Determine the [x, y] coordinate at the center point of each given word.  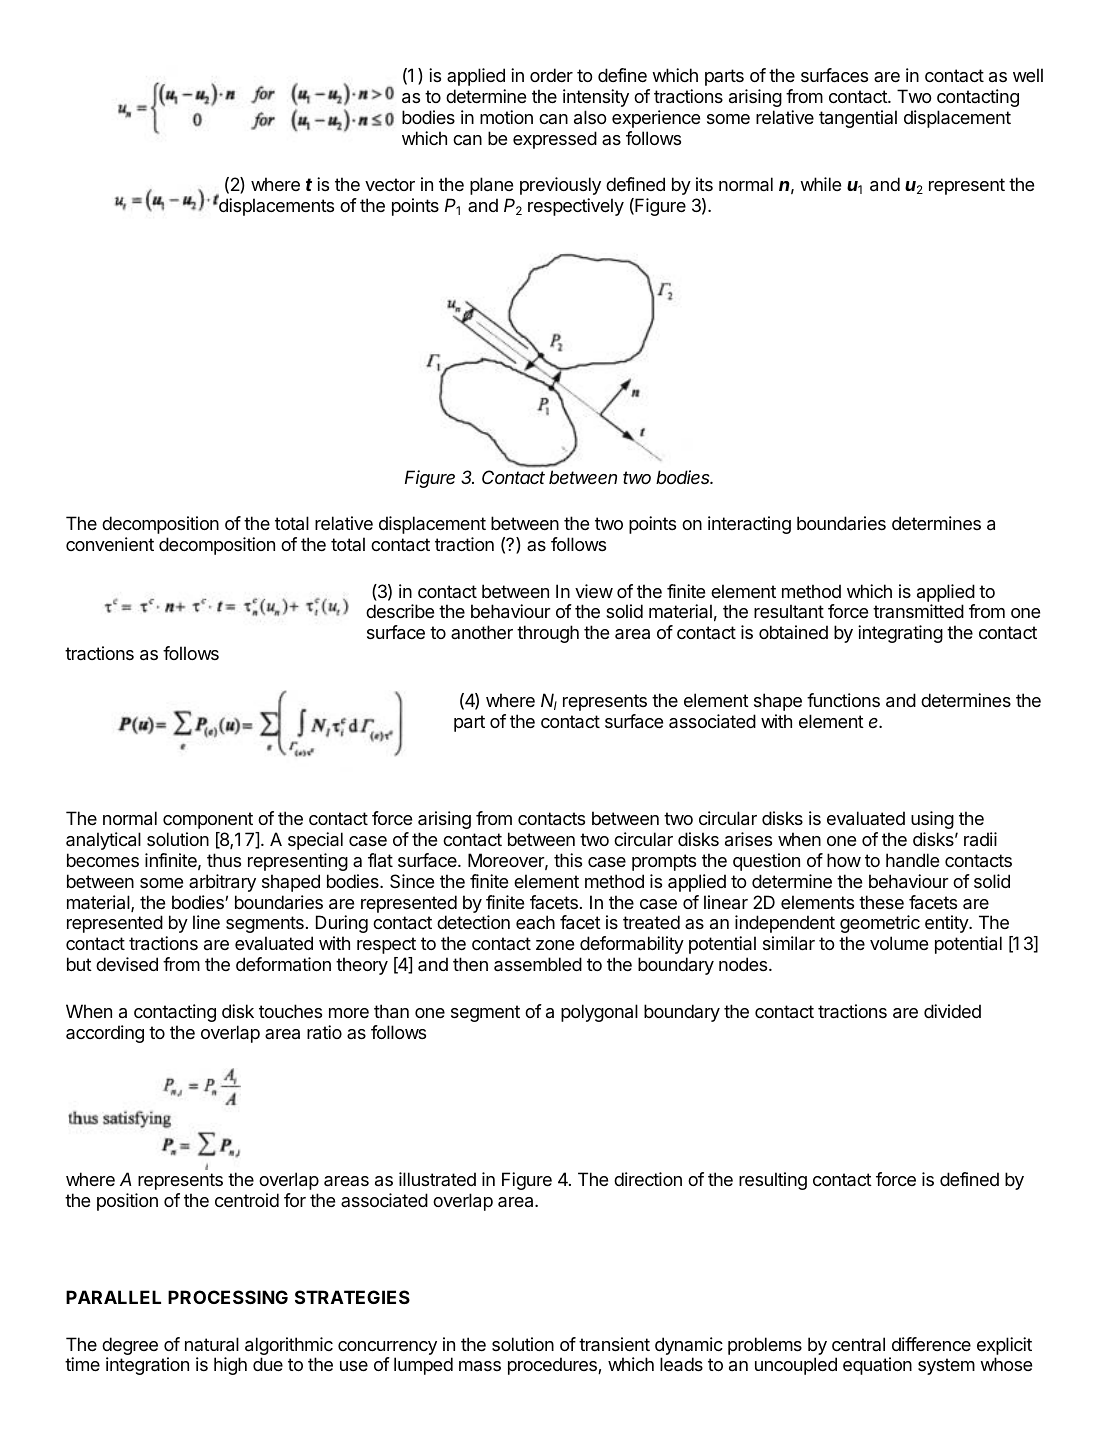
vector [390, 184]
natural [212, 1344]
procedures [553, 1366]
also [590, 117]
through [548, 634]
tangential [858, 119]
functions [843, 700]
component [208, 820]
